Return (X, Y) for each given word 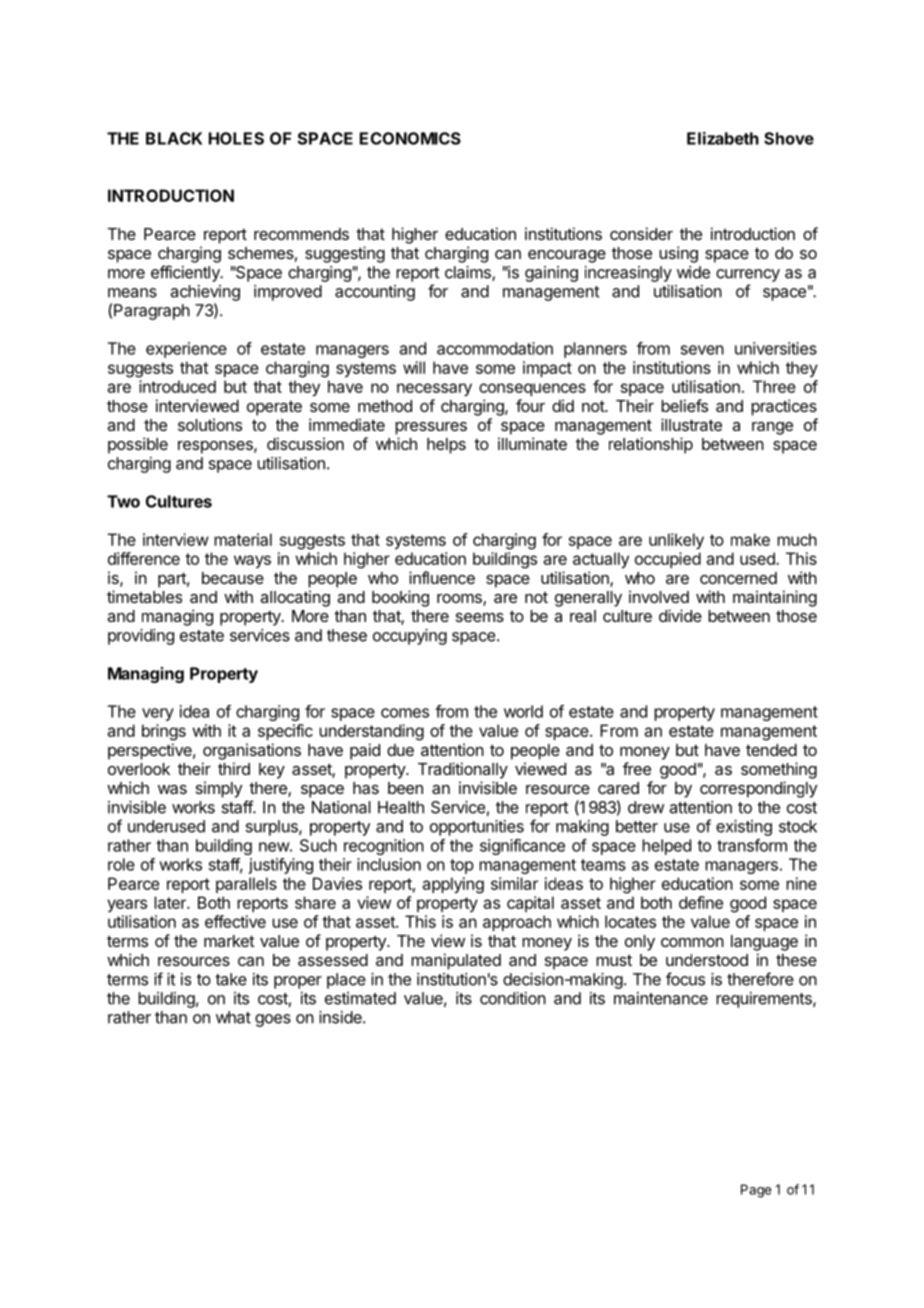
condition (513, 998)
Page (756, 1191)
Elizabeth (723, 138)
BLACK (174, 138)
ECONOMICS (410, 138)
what (233, 1017)
